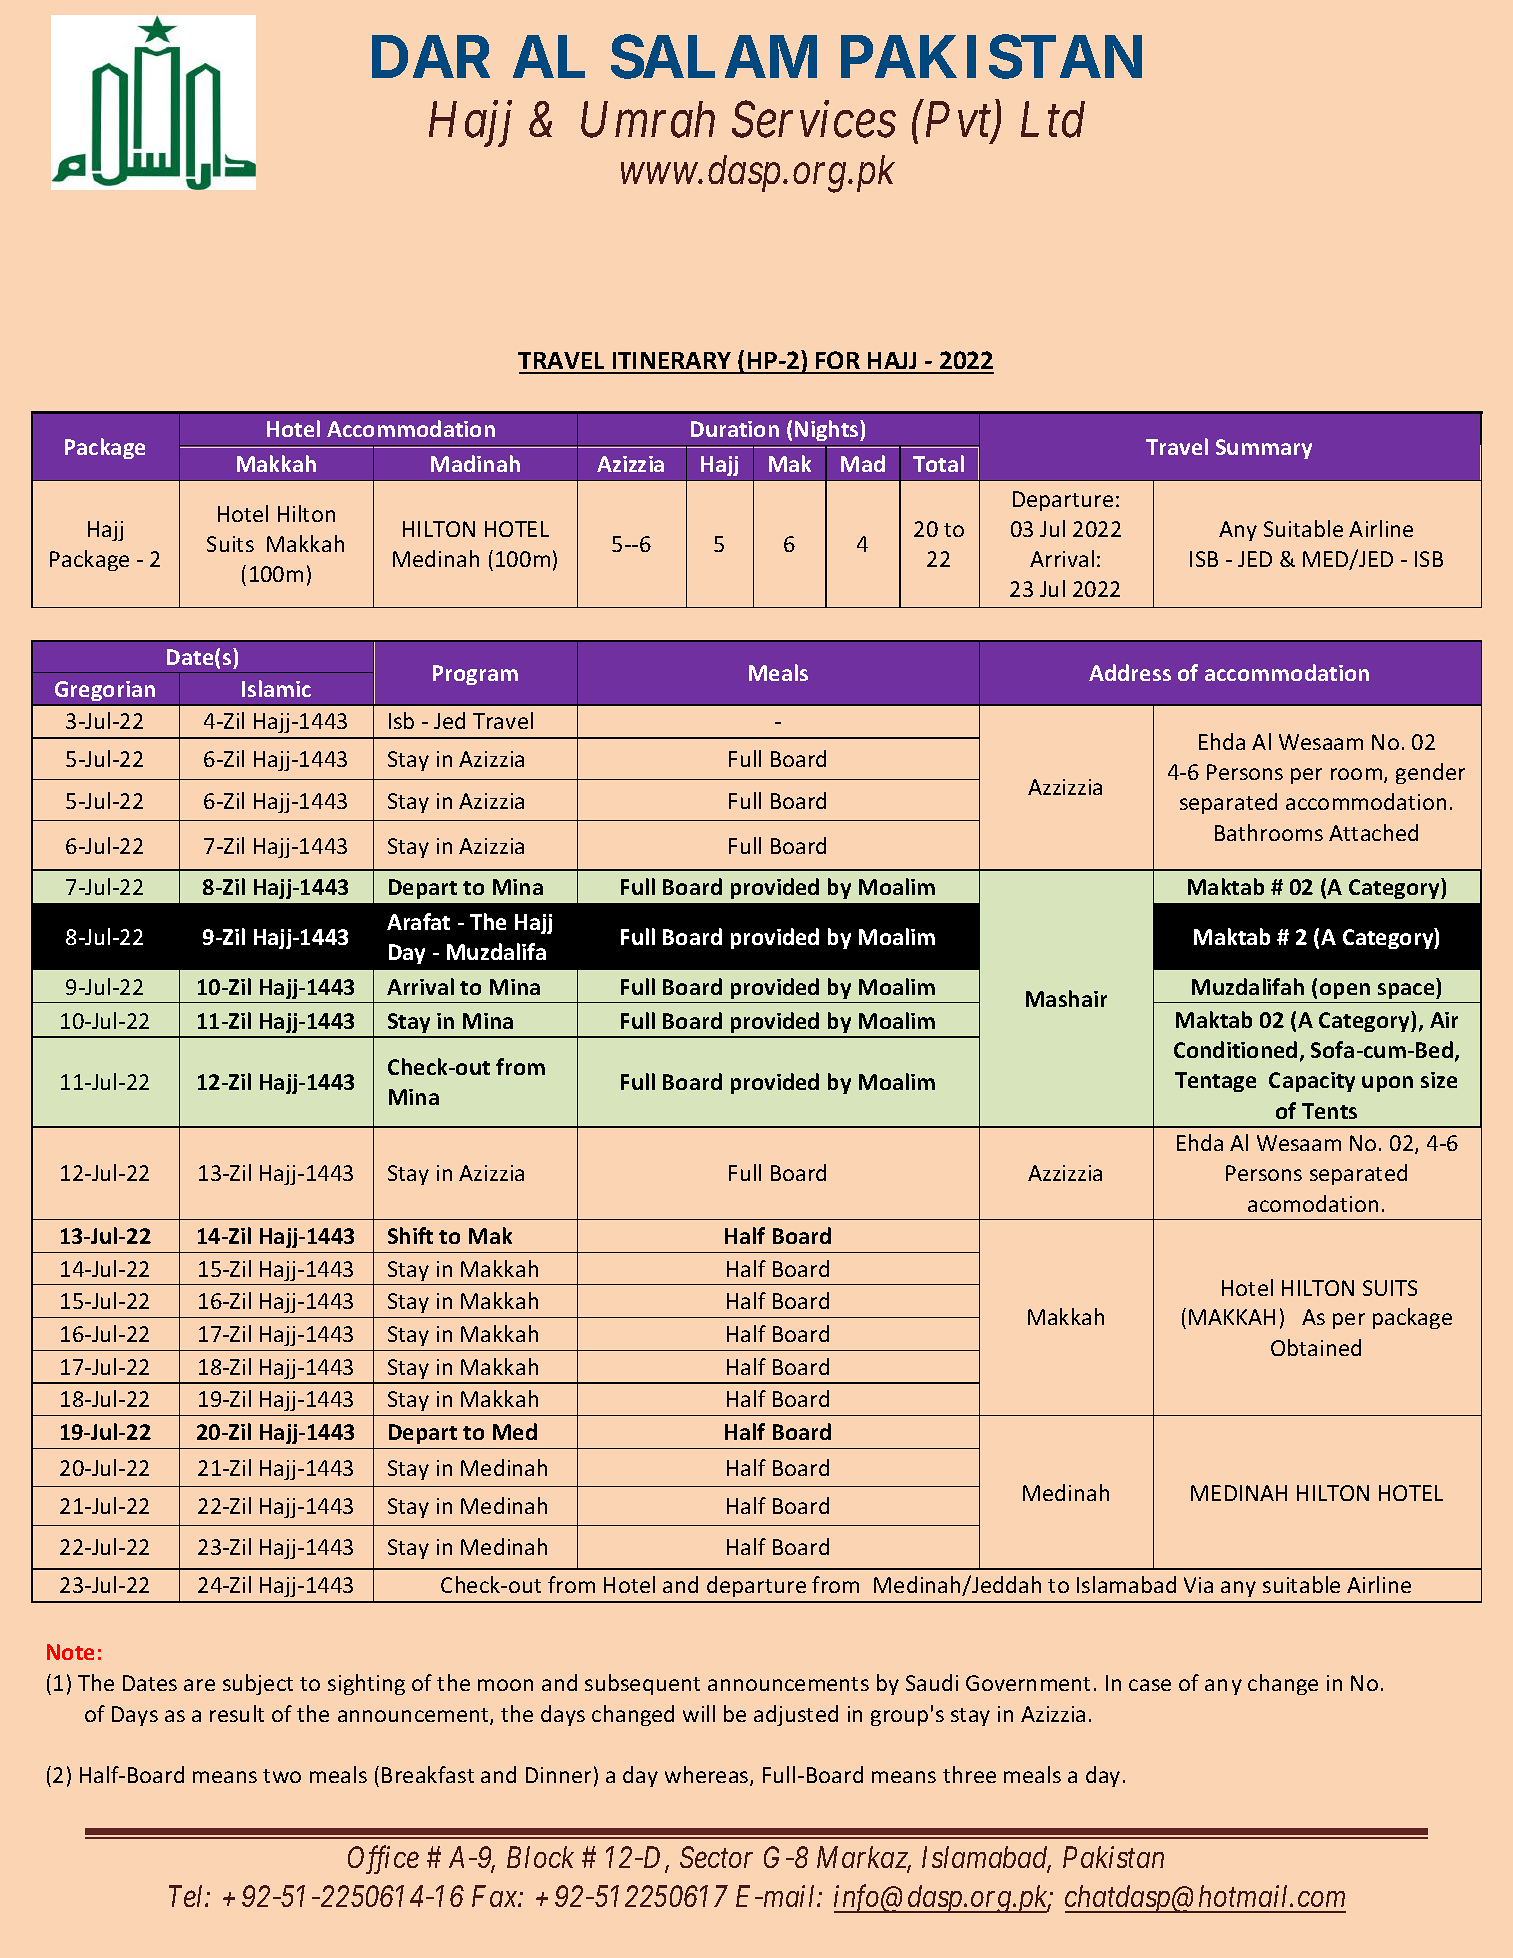 Image resolution: width=1513 pixels, height=1958 pixels. I want to click on Address, so click(1130, 672).
